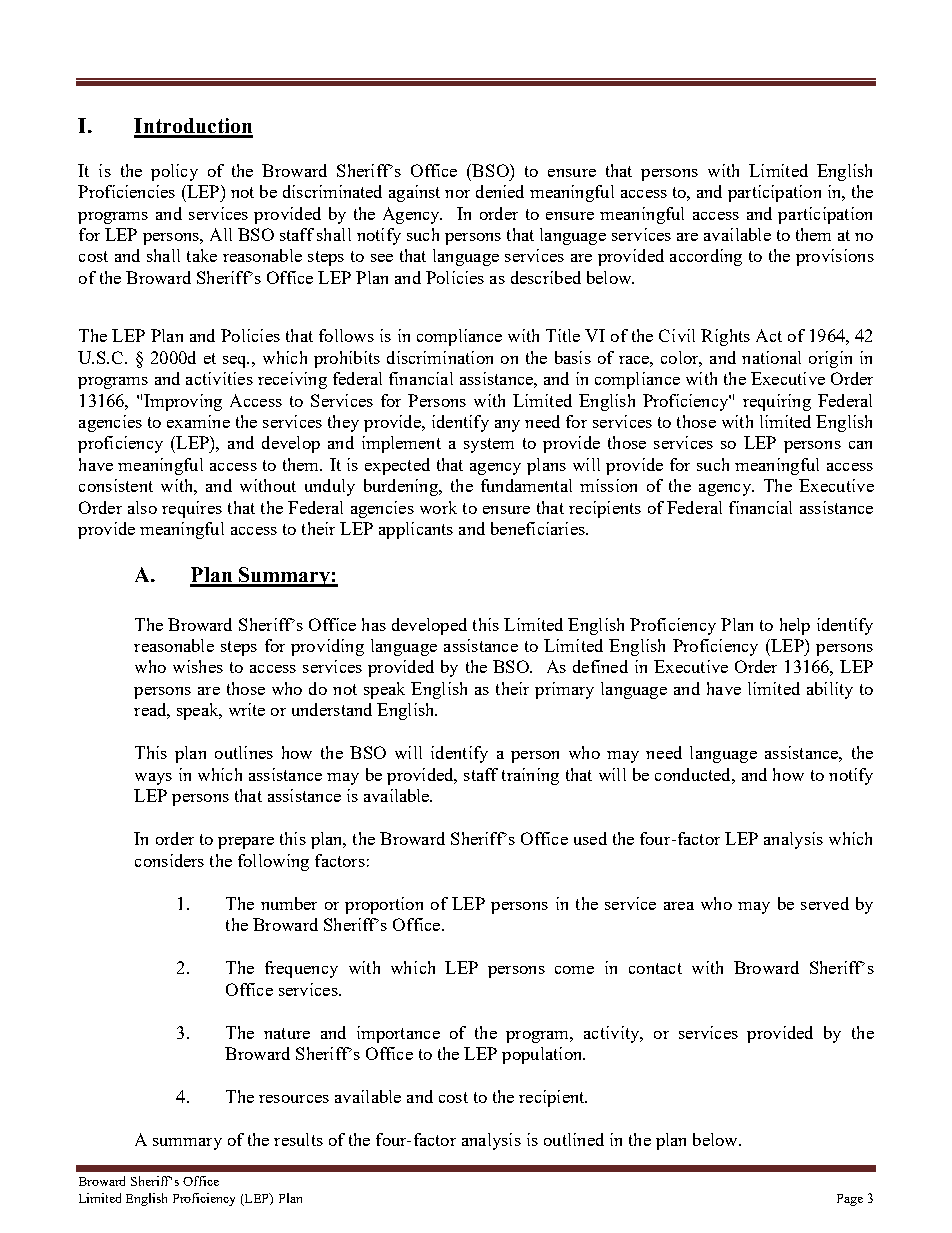 Image resolution: width=952 pixels, height=1233 pixels. Describe the element at coordinates (298, 1139) in the screenshot. I see `results` at that location.
